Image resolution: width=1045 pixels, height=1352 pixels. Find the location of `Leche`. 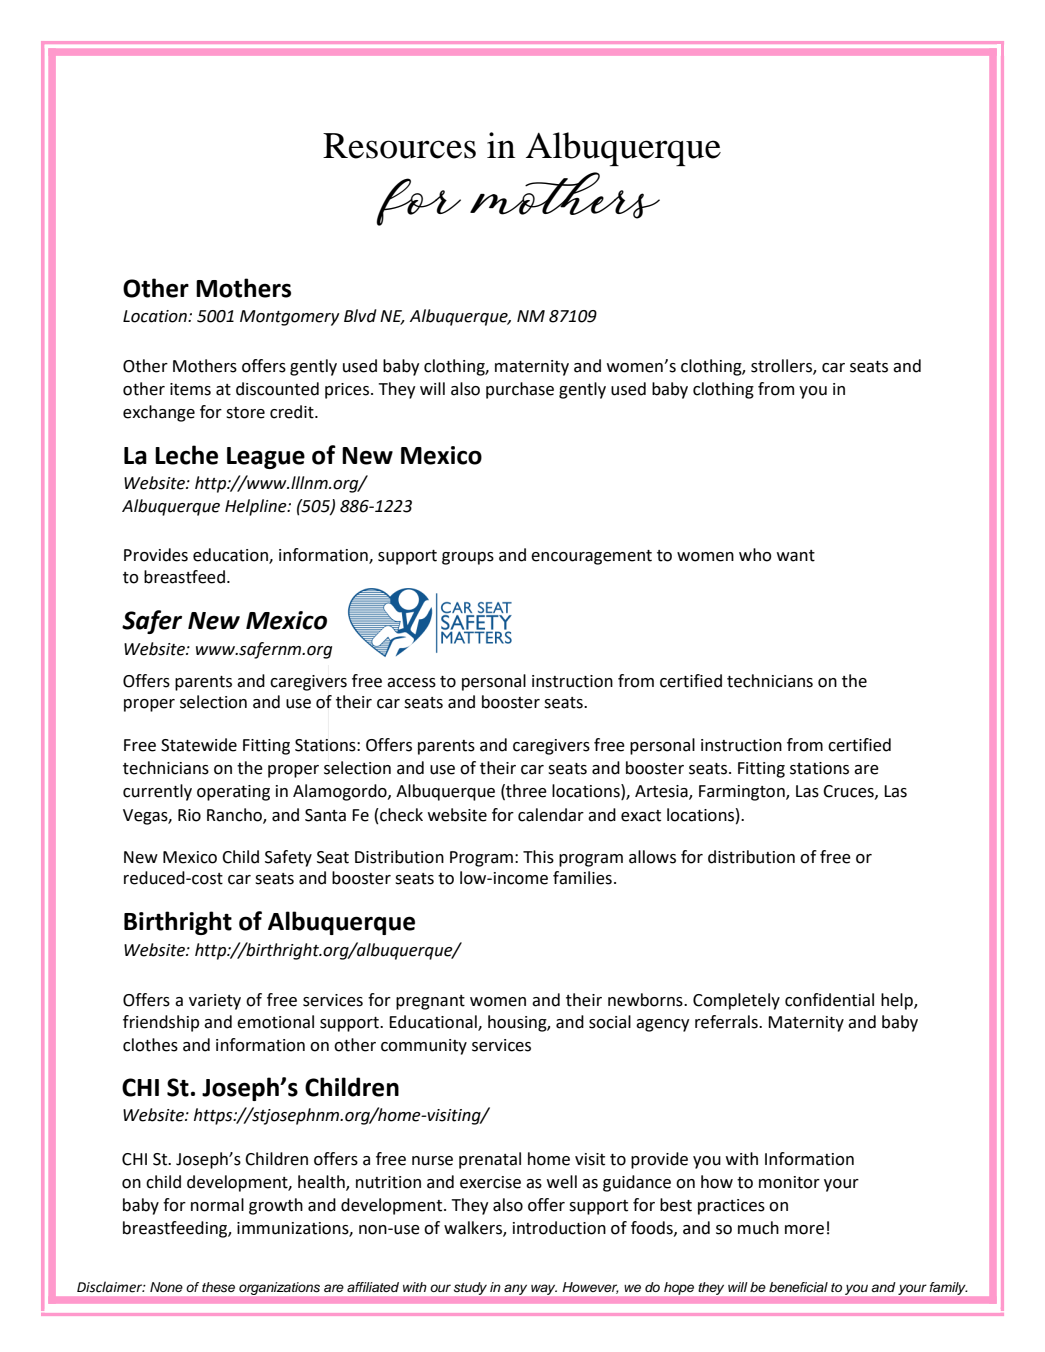

Leche is located at coordinates (186, 455).
